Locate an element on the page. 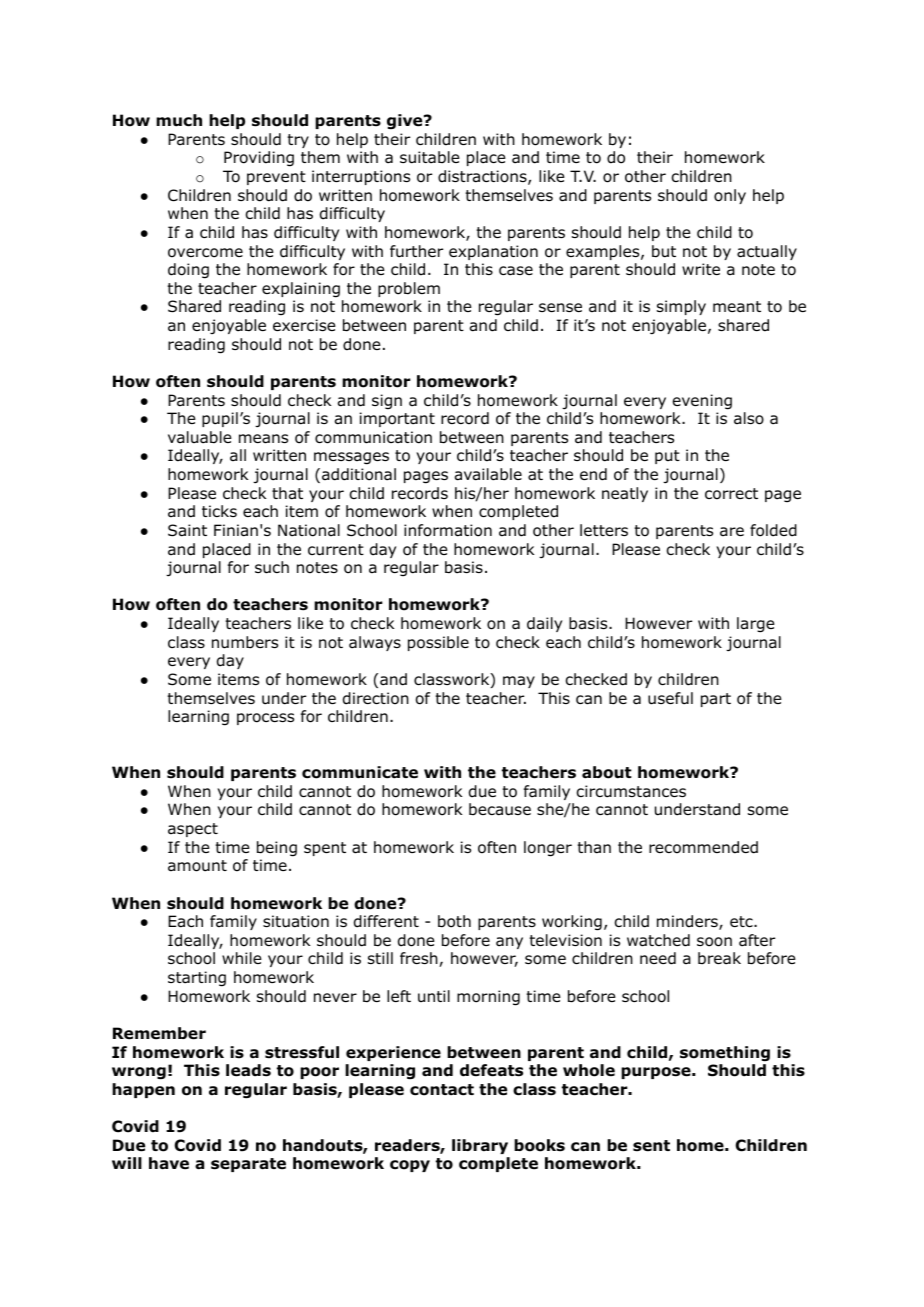 The height and width of the document is (1307, 924). much is located at coordinates (179, 120).
